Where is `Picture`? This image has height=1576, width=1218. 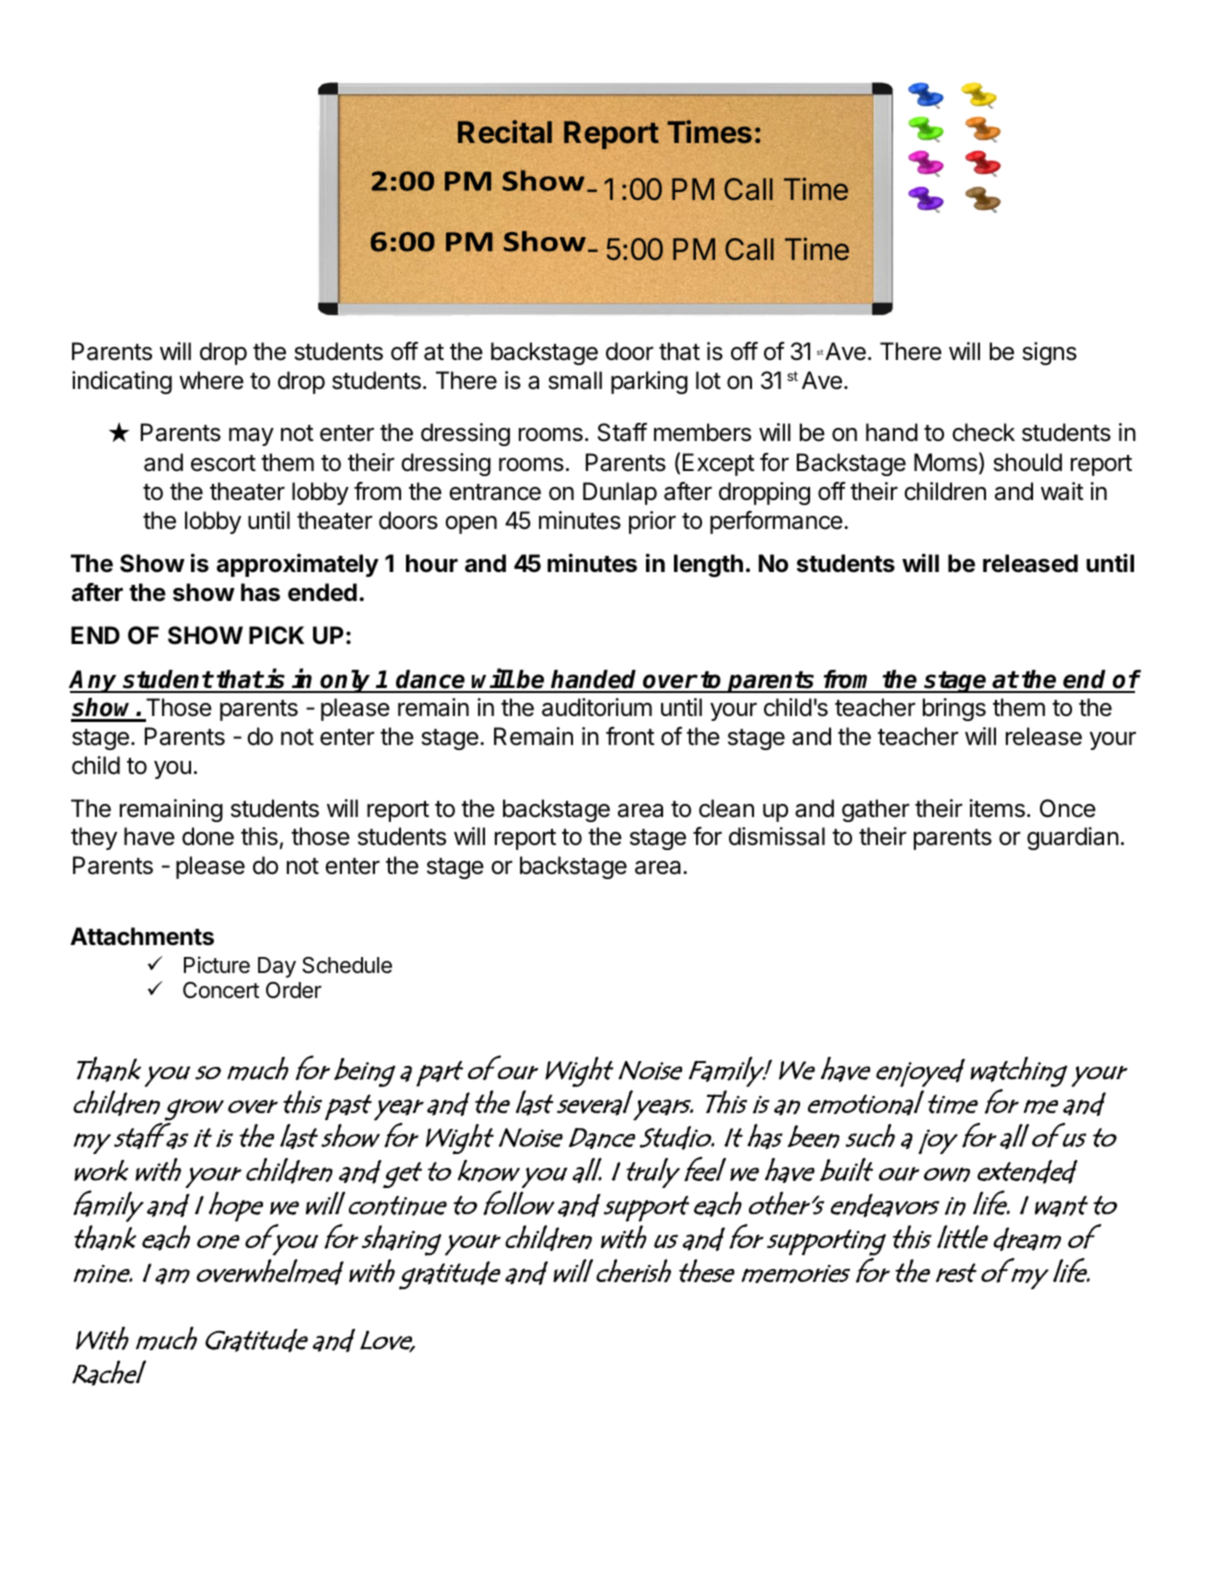 Picture is located at coordinates (217, 965).
